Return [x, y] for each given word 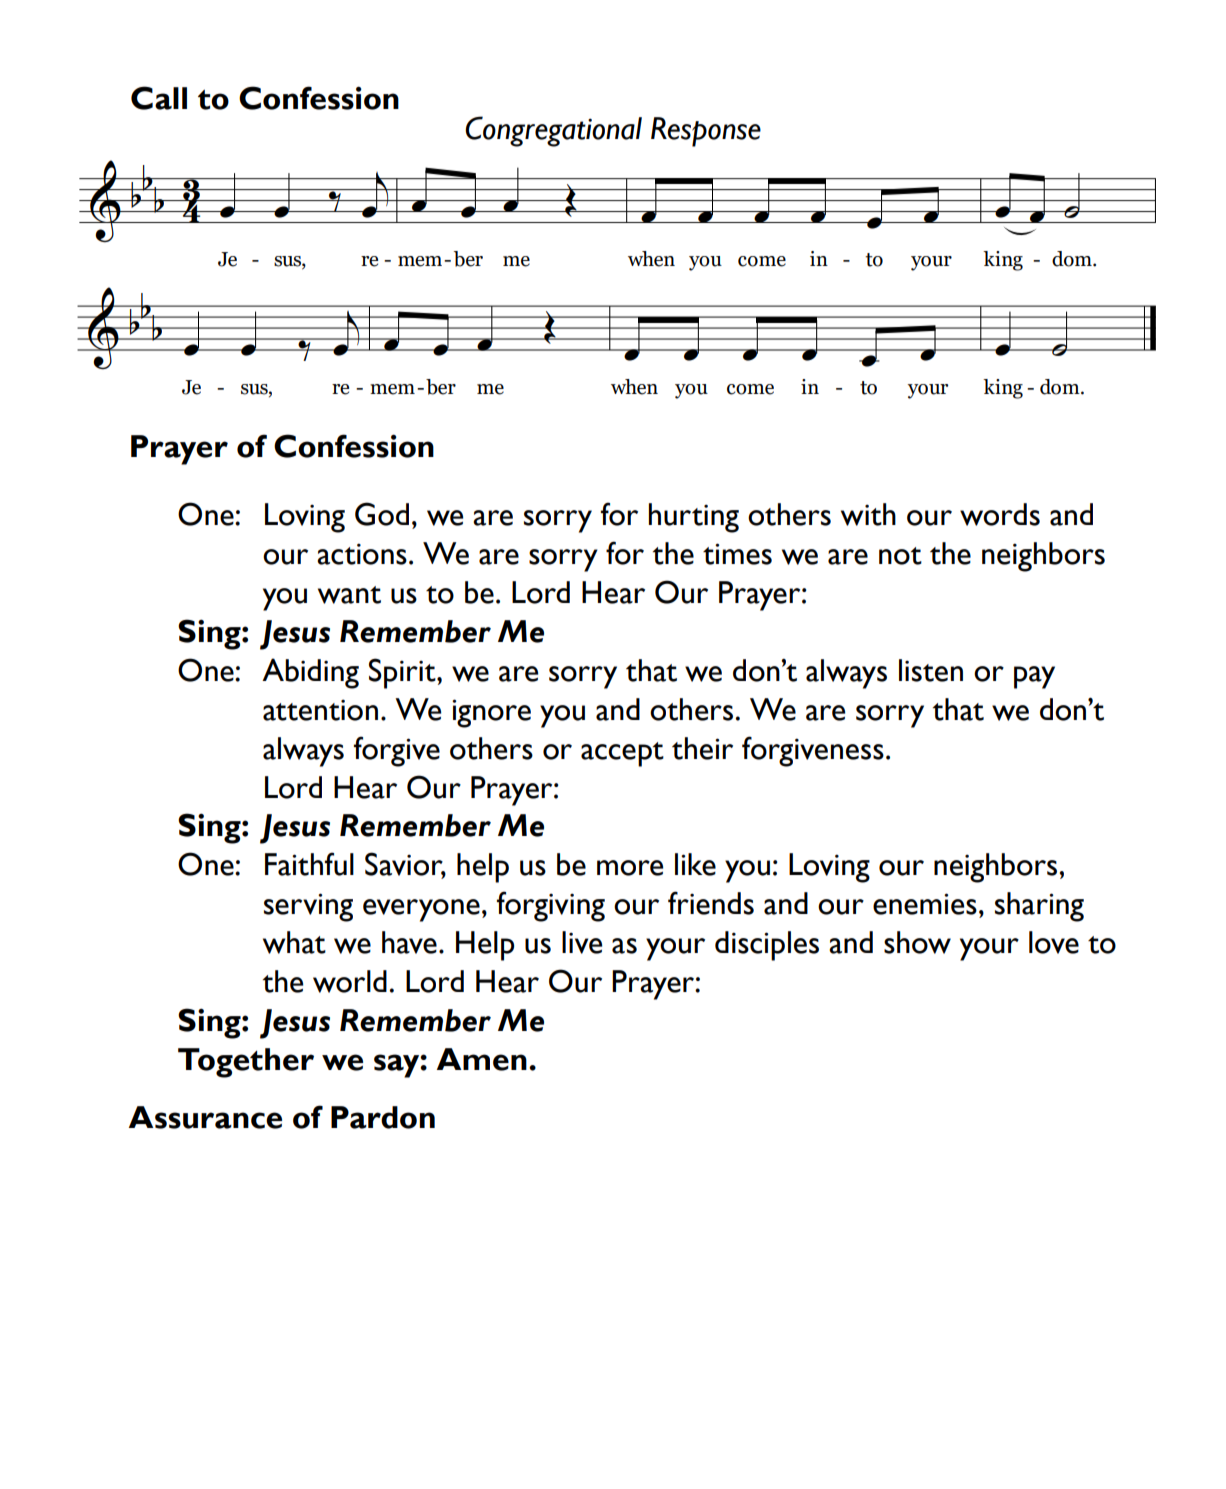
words [1000, 514]
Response [706, 132]
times [737, 554]
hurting [694, 518]
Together [246, 1063]
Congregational [553, 131]
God [382, 514]
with [868, 514]
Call [159, 98]
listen [931, 670]
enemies [925, 904]
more [630, 868]
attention [320, 710]
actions [362, 554]
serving [308, 907]
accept [622, 754]
